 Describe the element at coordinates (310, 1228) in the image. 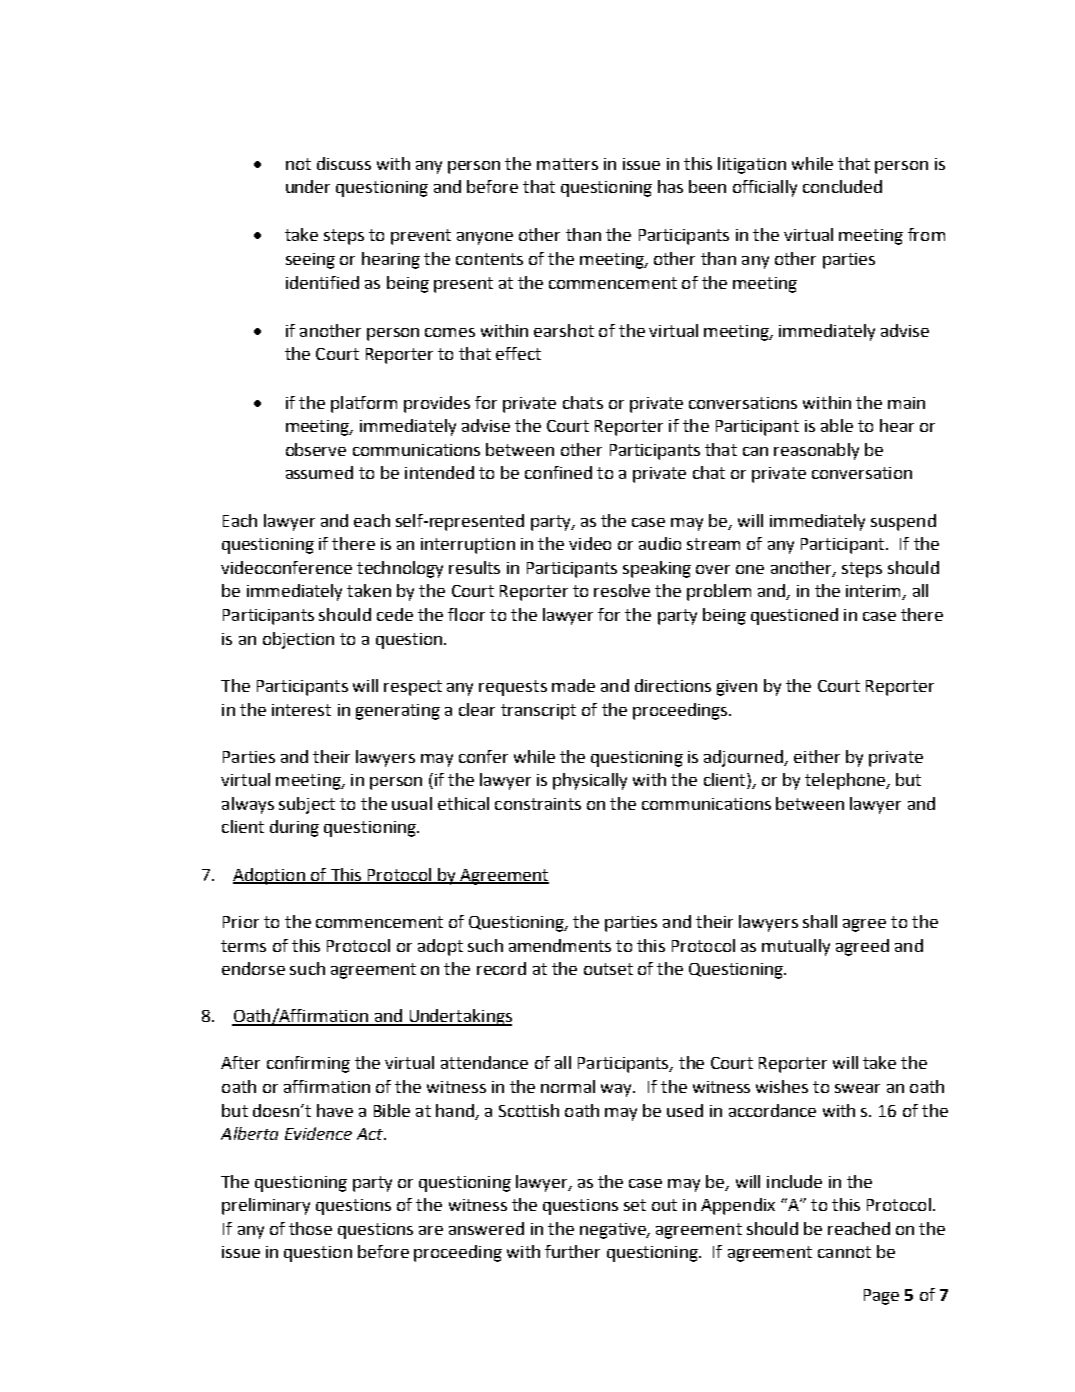

I see `those` at that location.
